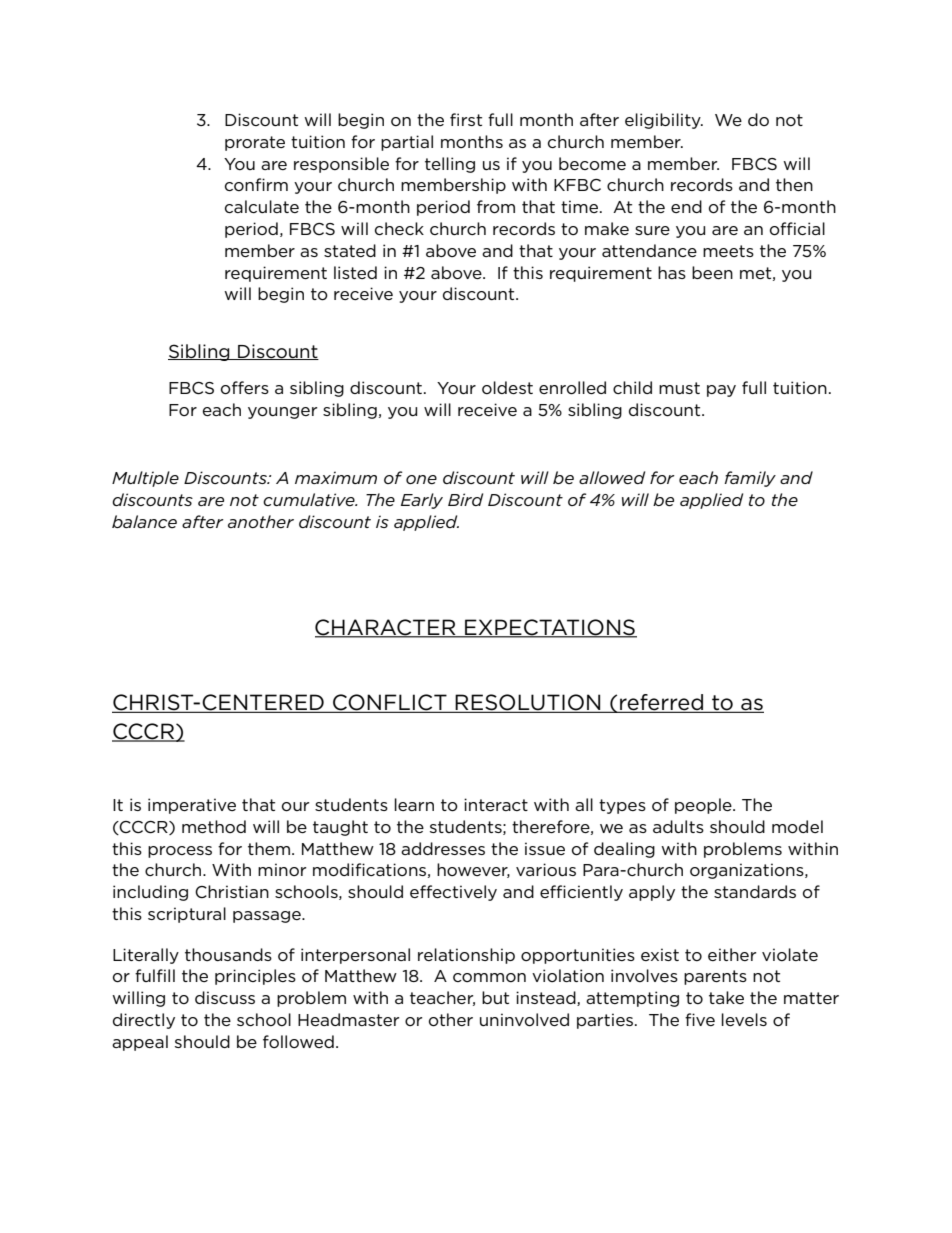 Image resolution: width=952 pixels, height=1233 pixels. What do you see at coordinates (450, 165) in the screenshot?
I see `telling` at bounding box center [450, 165].
